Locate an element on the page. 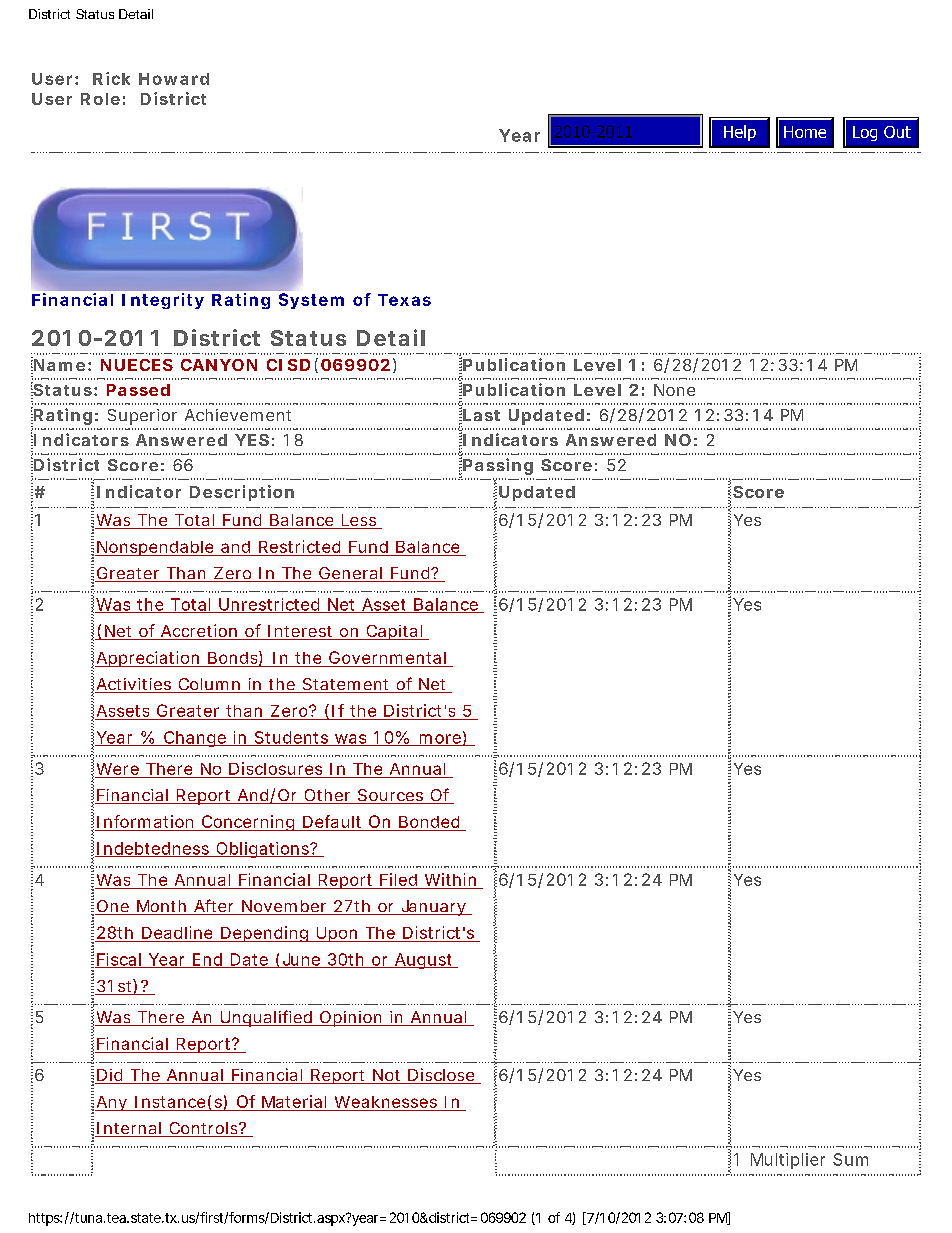 This image has width=952, height=1233. more is located at coordinates (440, 740).
